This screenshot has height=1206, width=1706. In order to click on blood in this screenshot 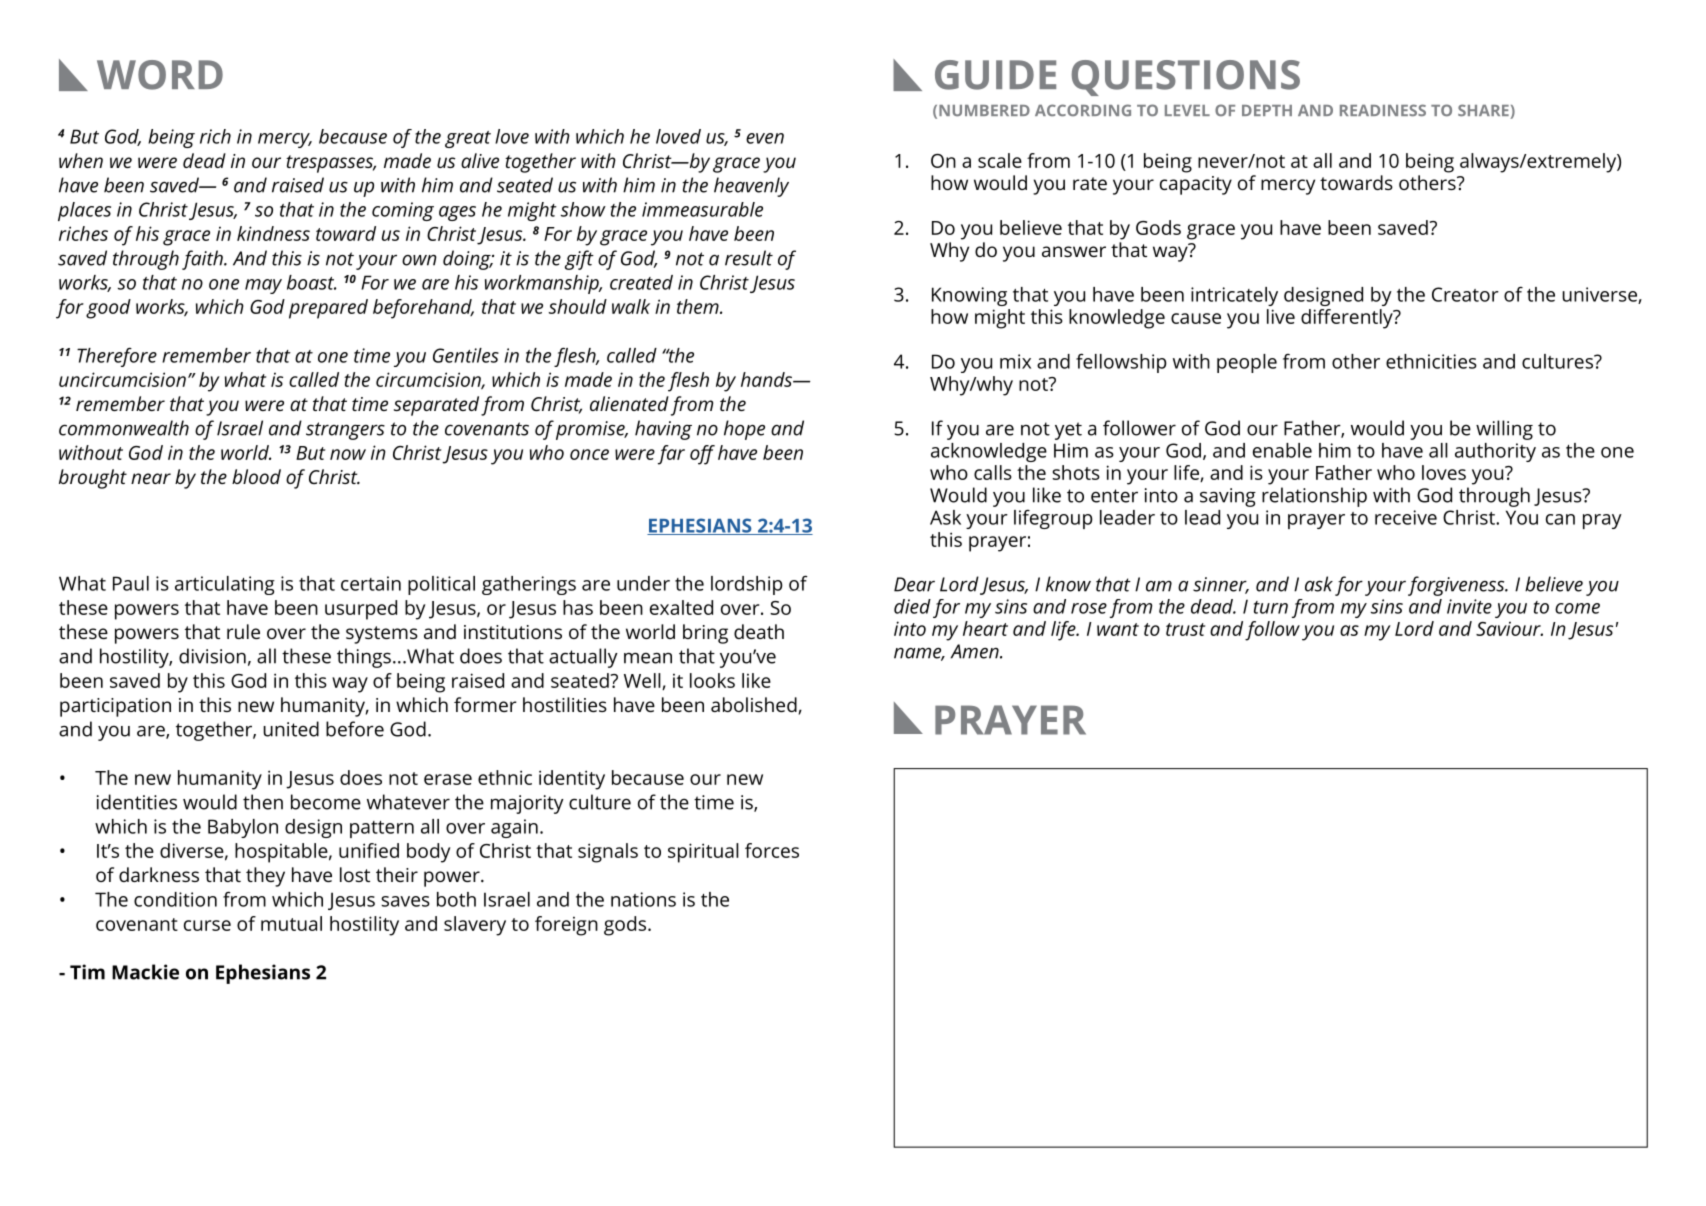, I will do `click(256, 476)`.
